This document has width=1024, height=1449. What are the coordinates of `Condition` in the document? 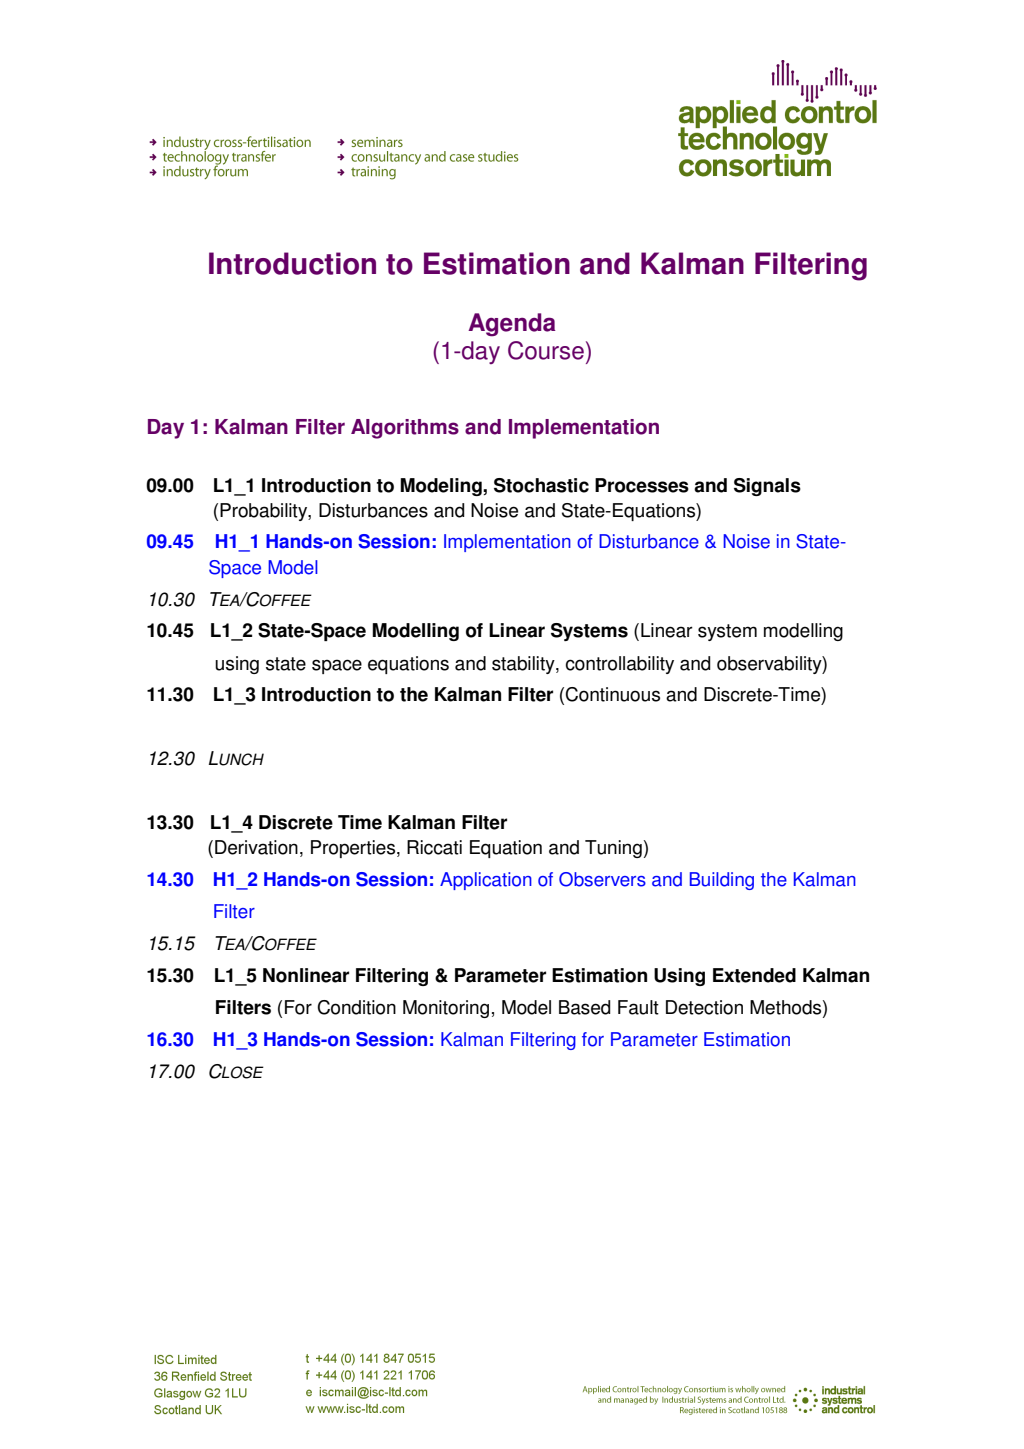 It's located at (356, 1007).
